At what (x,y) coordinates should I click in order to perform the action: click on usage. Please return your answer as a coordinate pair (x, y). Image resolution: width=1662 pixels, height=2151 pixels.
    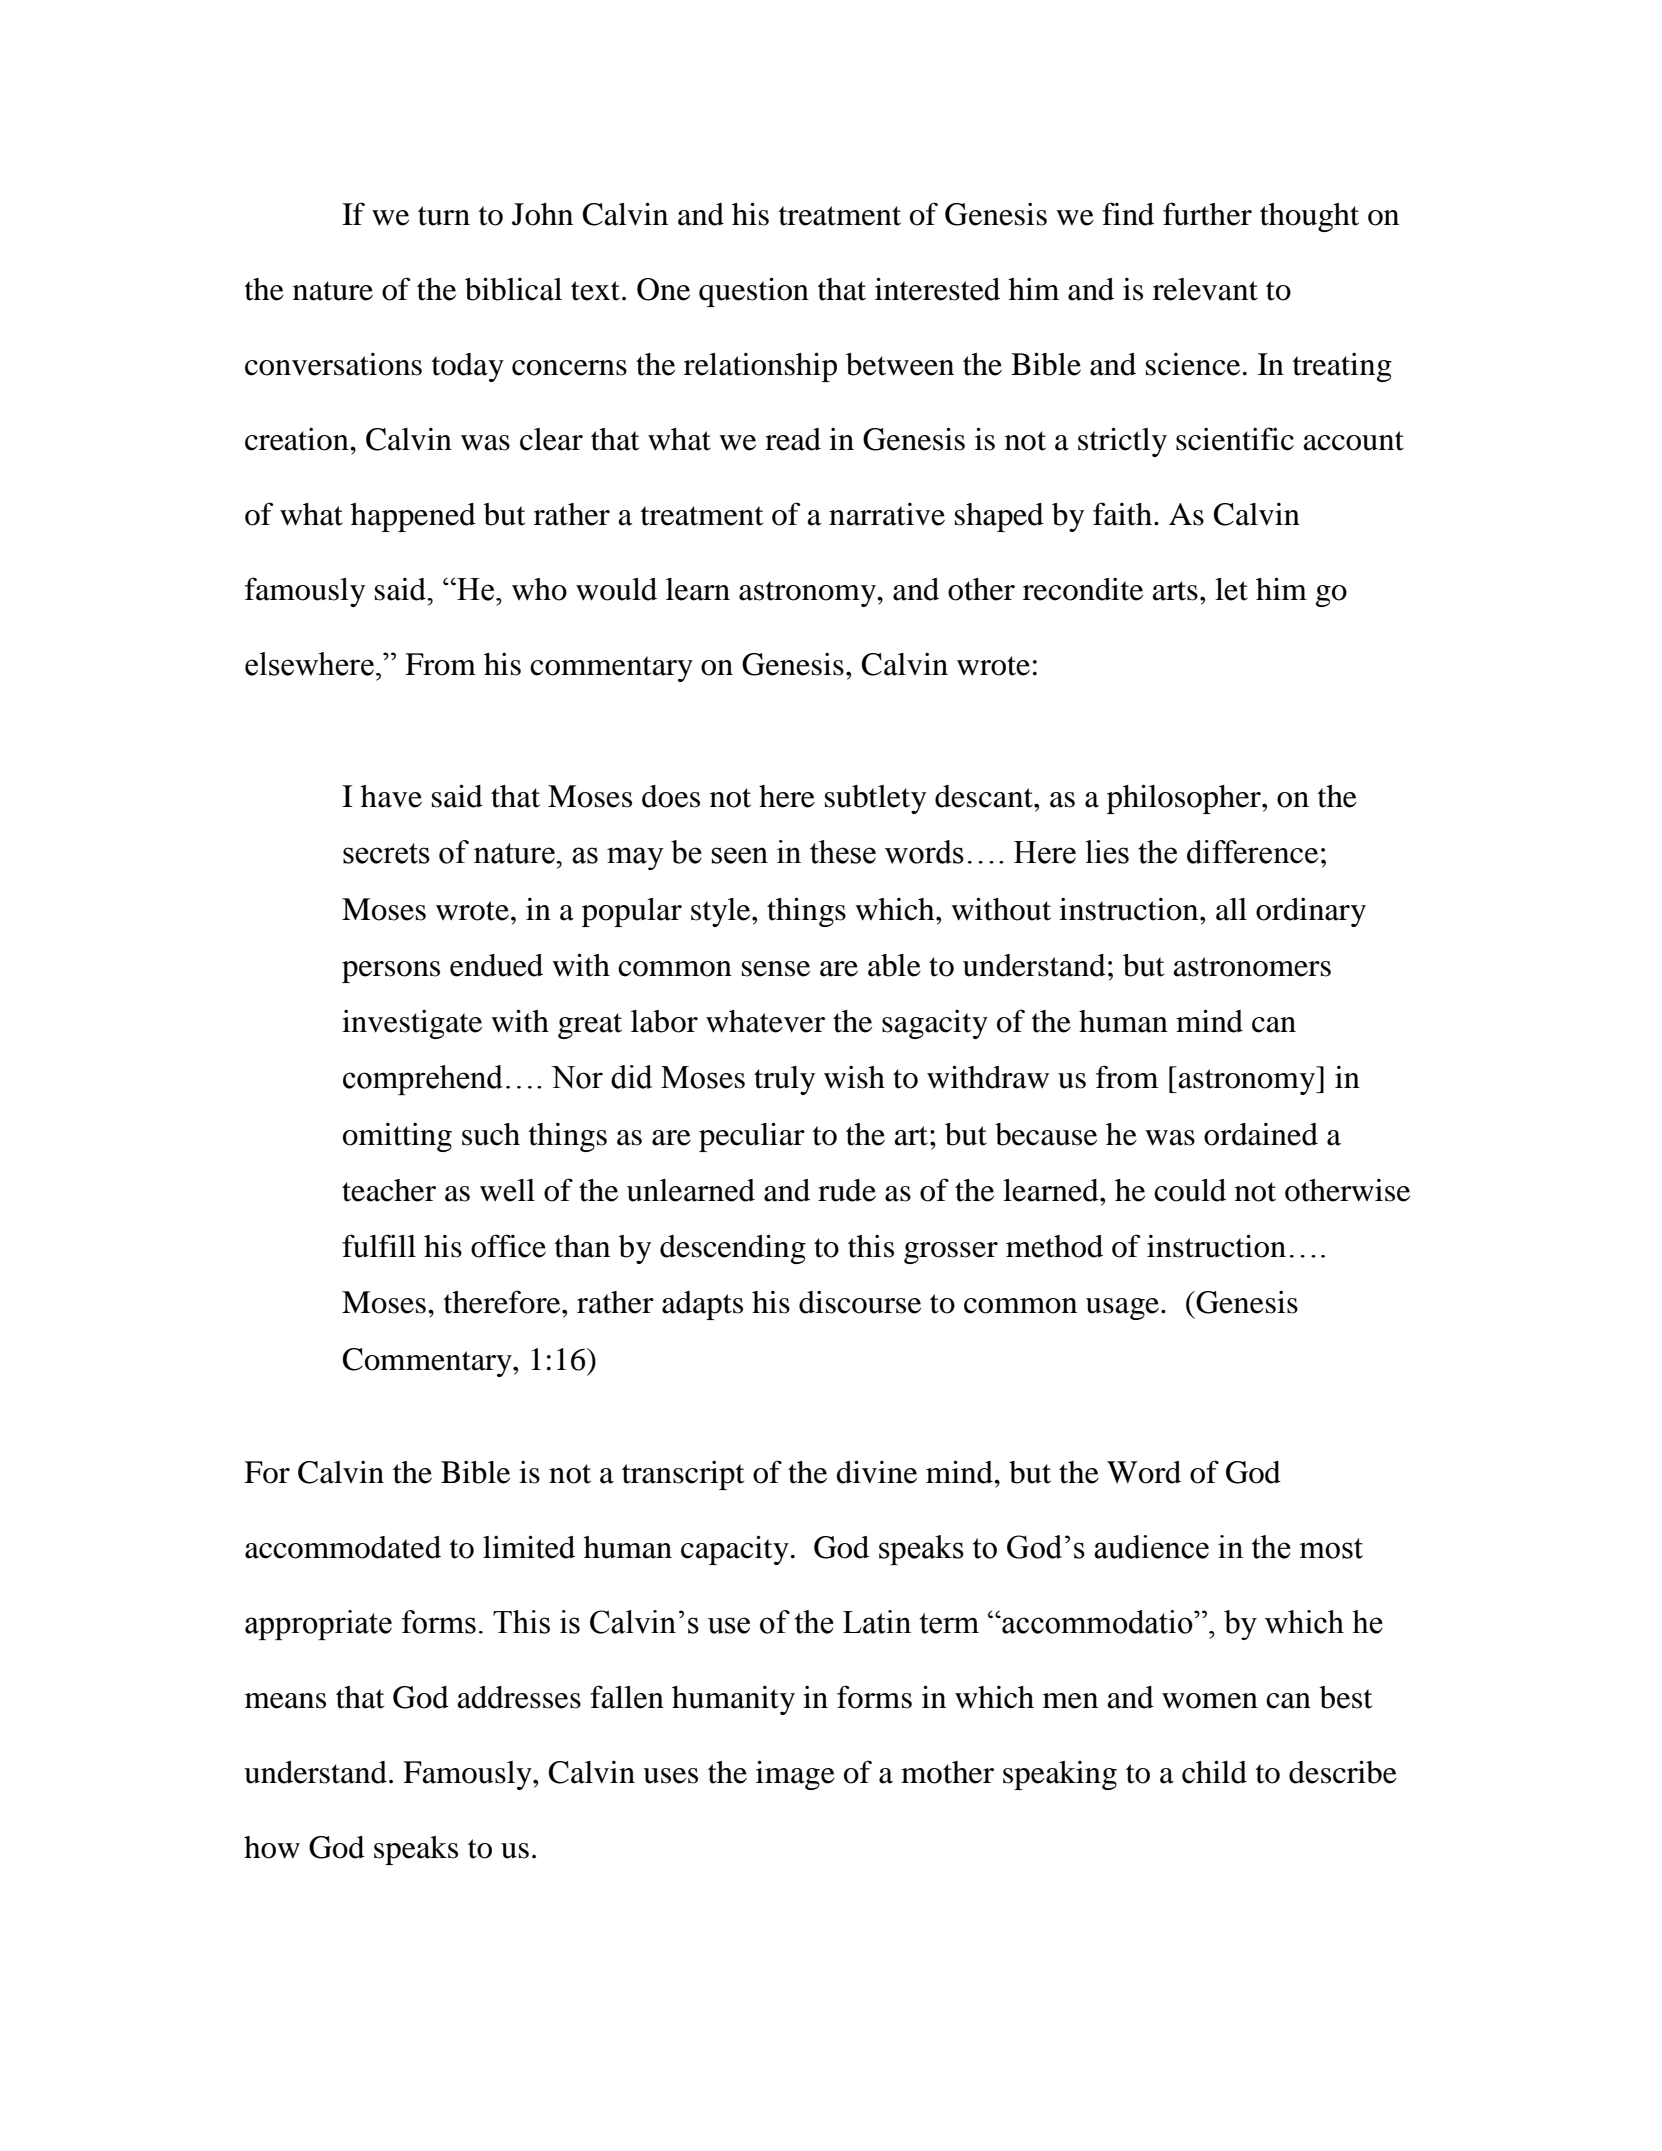
    Looking at the image, I should click on (1124, 1309).
